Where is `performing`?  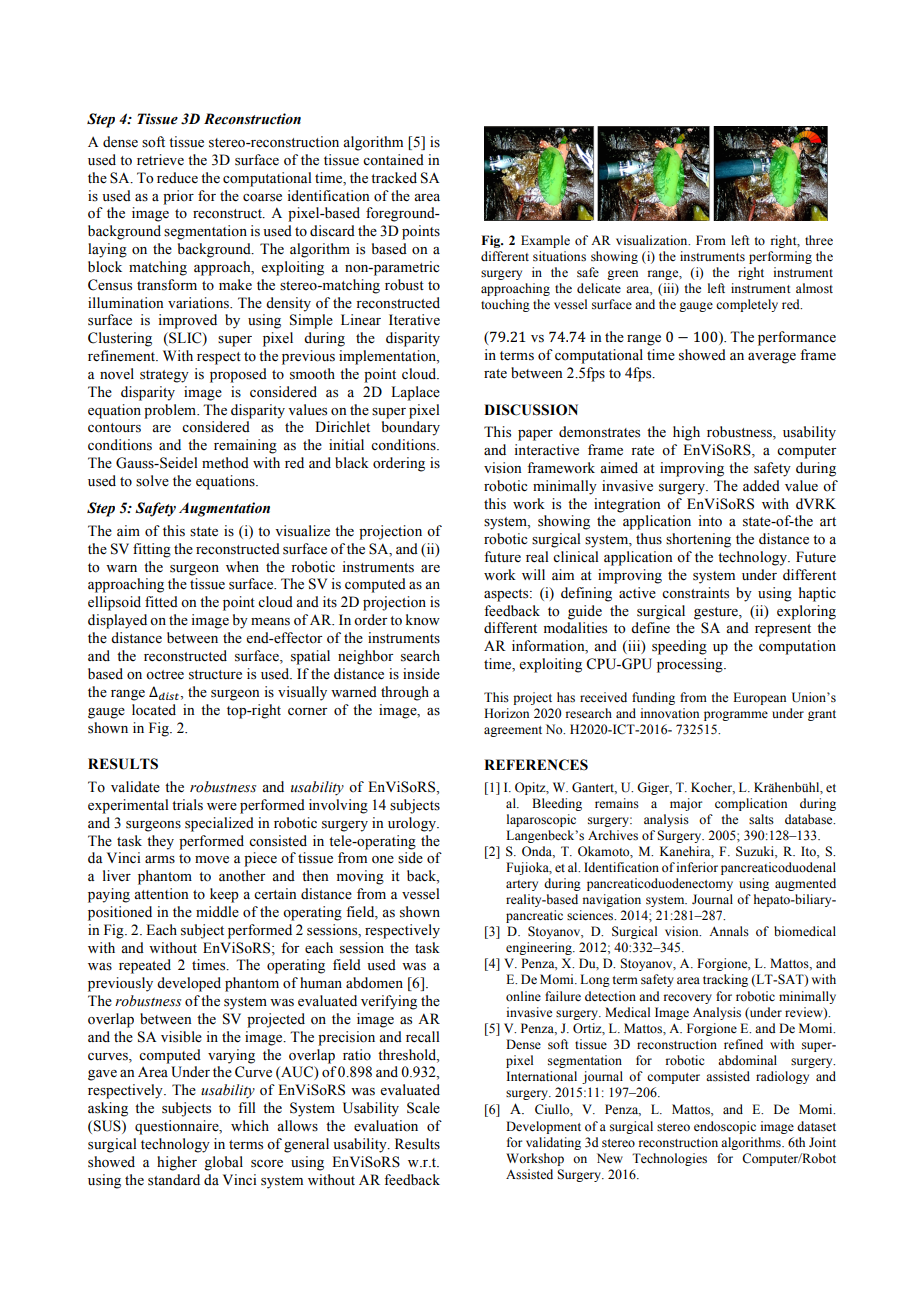 performing is located at coordinates (780, 257).
